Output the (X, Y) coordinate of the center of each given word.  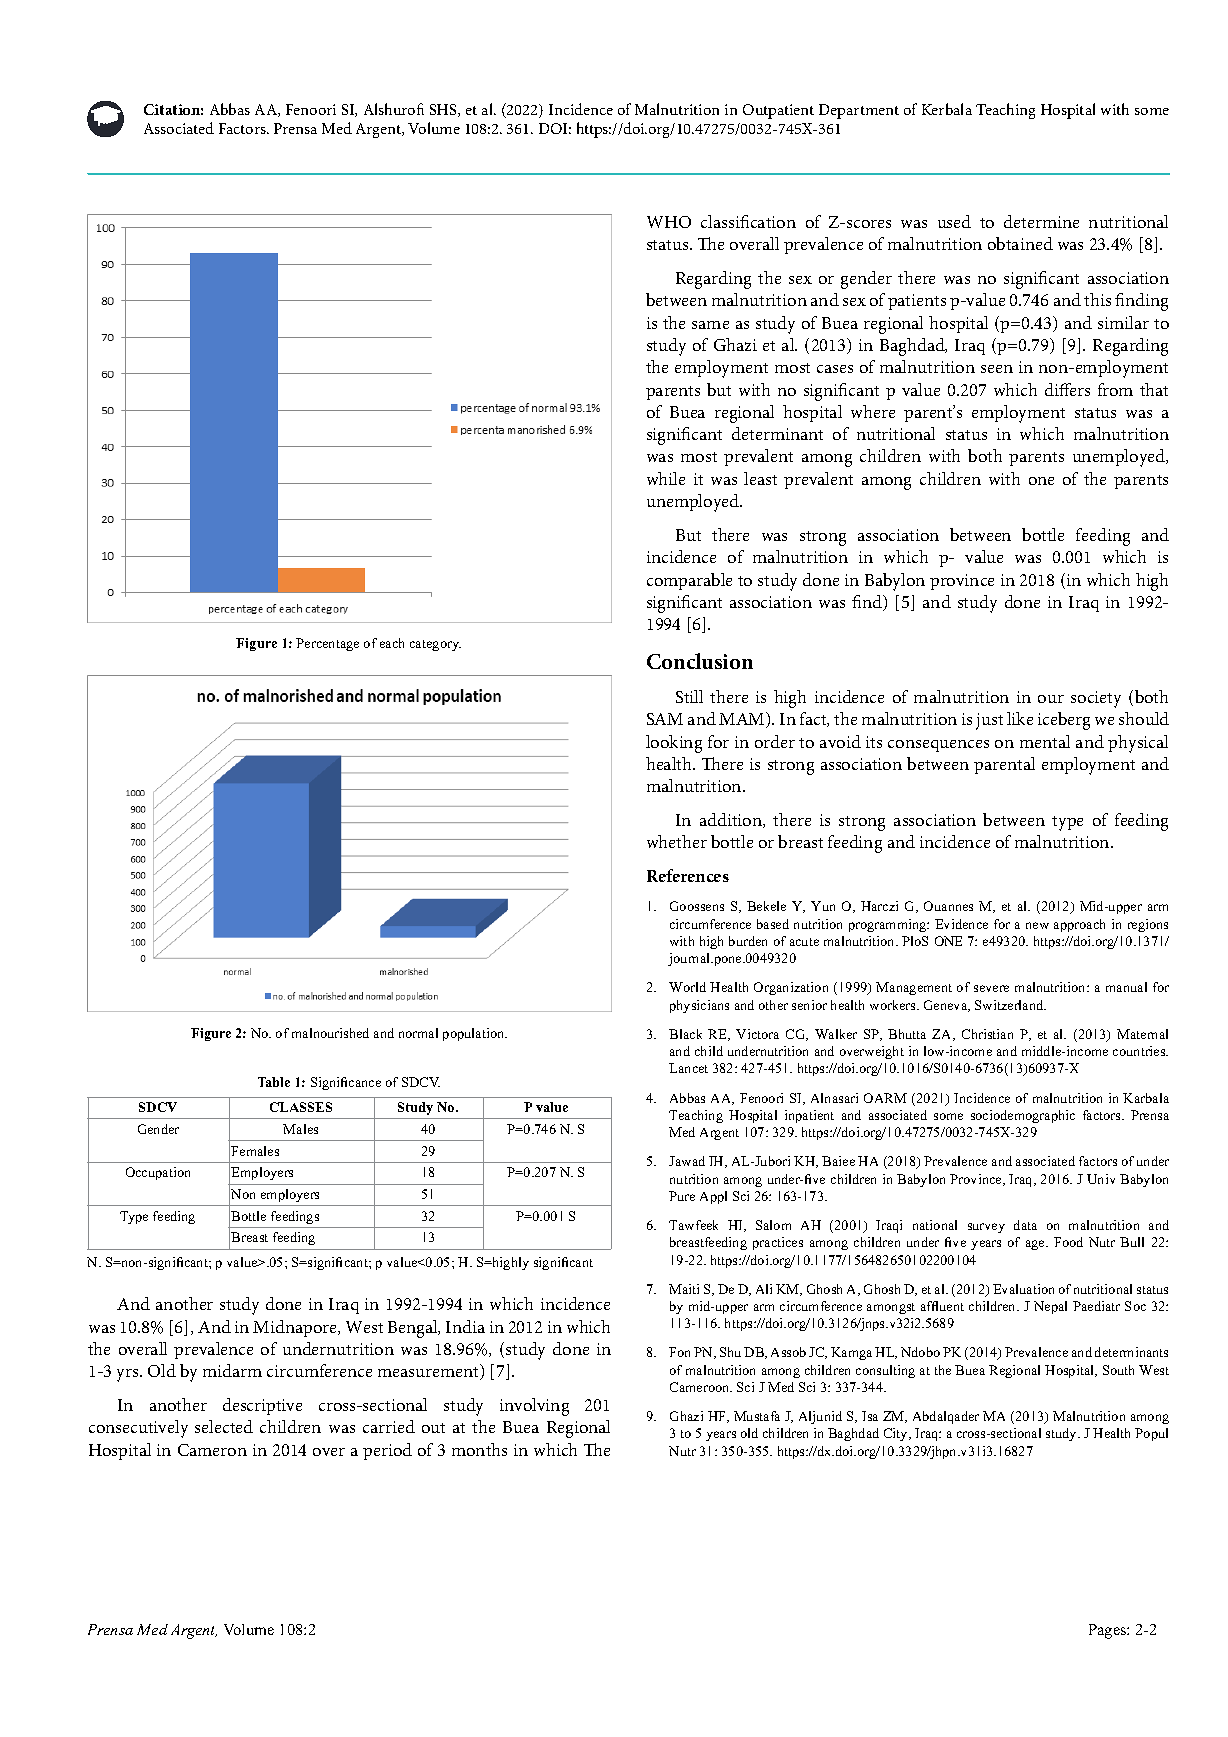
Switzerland (1010, 1005)
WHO (669, 222)
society (1096, 699)
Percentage (327, 644)
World (687, 987)
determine (1041, 221)
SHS (444, 110)
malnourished (330, 1033)
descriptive (262, 1406)
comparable (689, 581)
